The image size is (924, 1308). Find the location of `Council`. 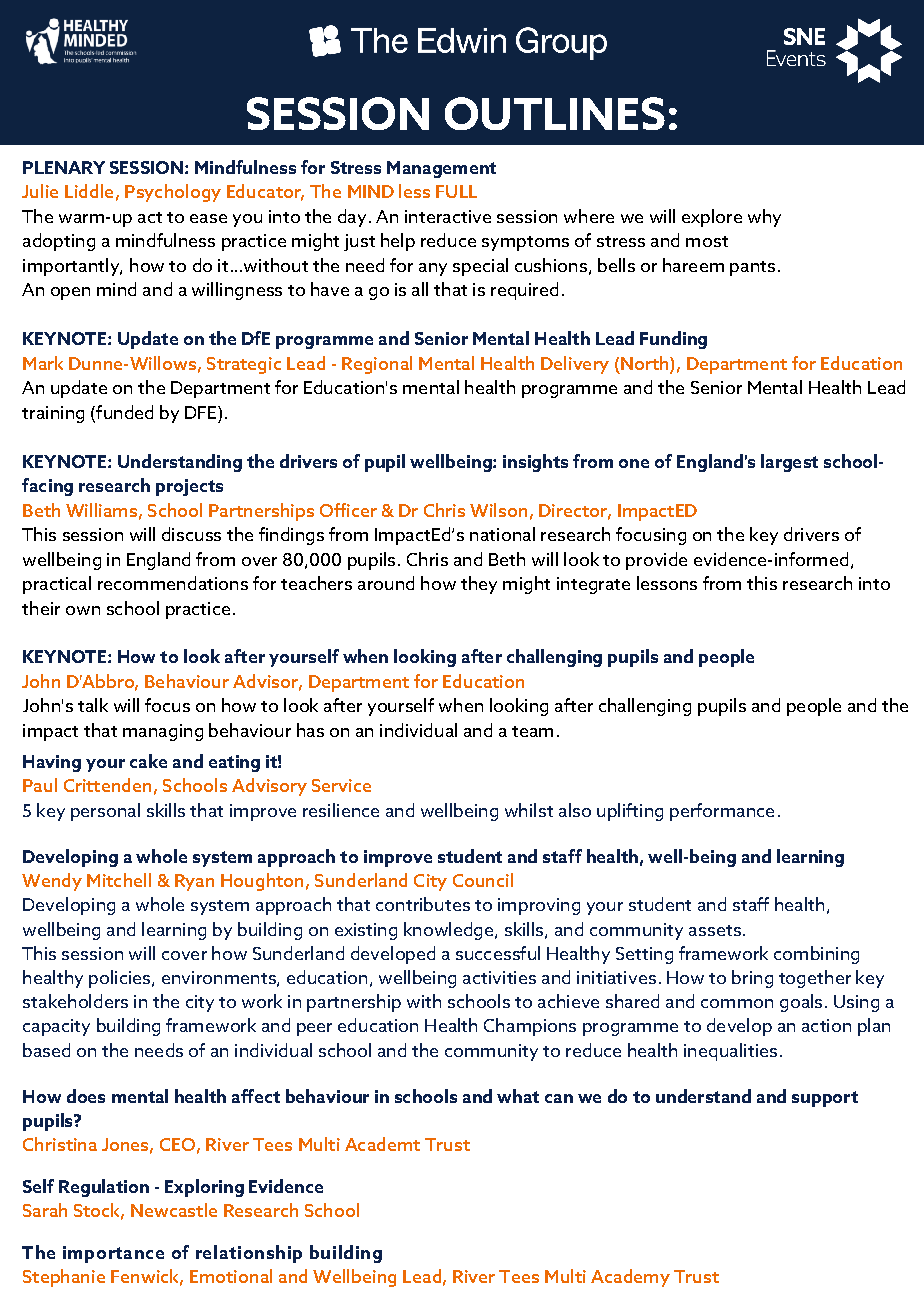

Council is located at coordinates (483, 880).
